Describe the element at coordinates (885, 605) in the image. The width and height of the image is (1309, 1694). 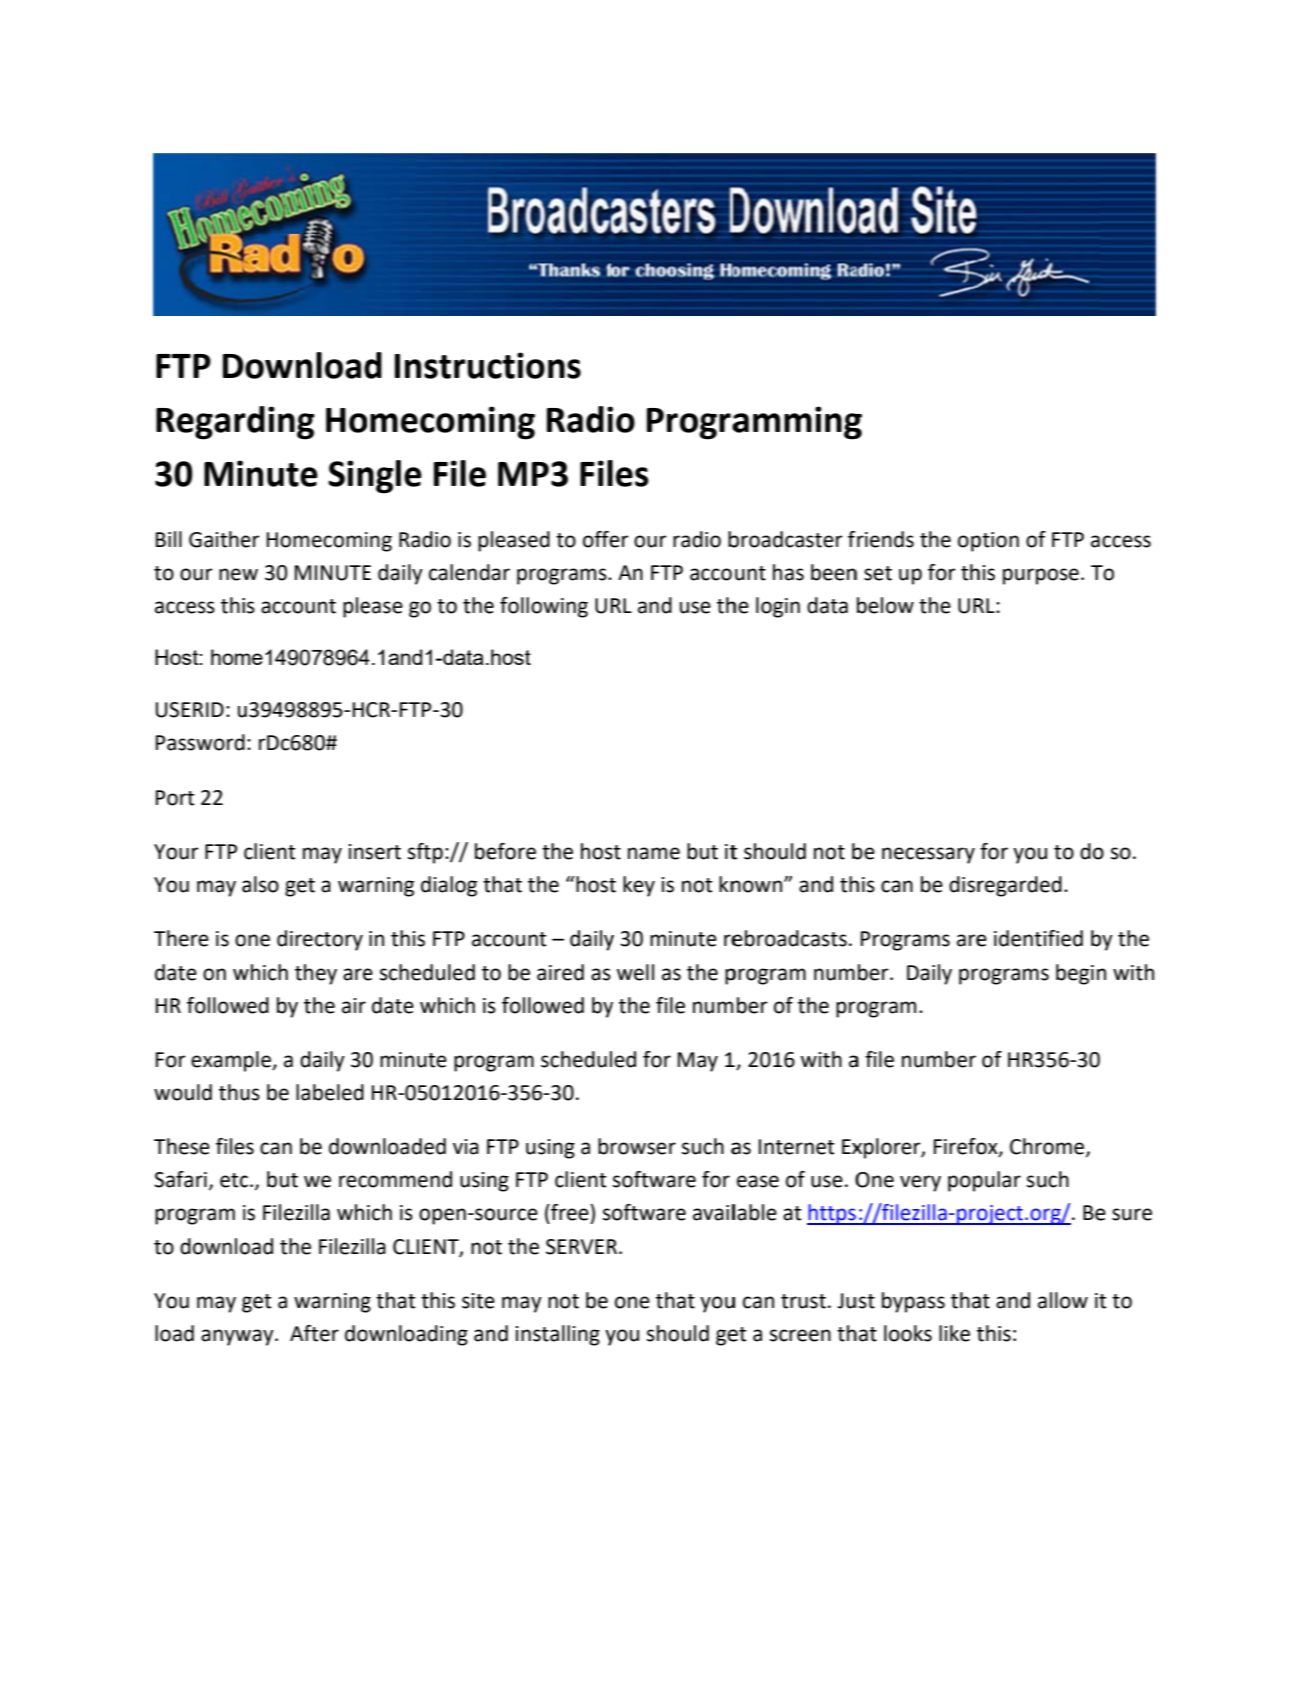
I see `below` at that location.
